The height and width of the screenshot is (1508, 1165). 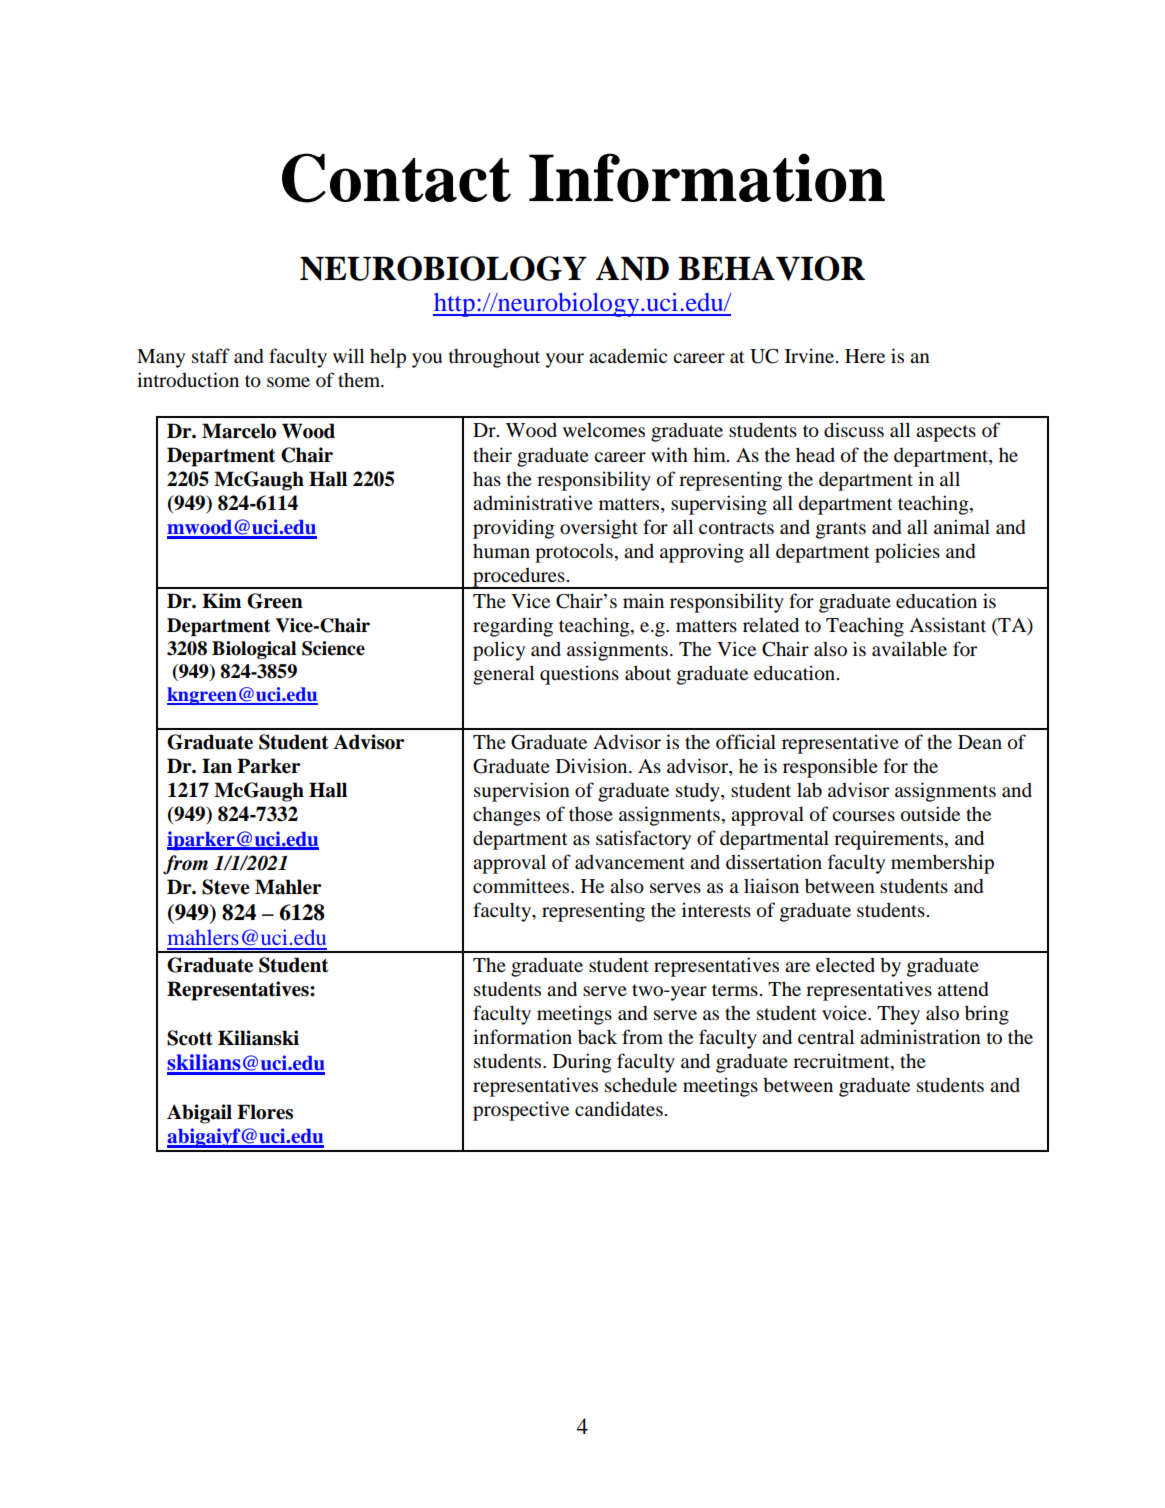 I want to click on Contact, so click(x=396, y=178).
